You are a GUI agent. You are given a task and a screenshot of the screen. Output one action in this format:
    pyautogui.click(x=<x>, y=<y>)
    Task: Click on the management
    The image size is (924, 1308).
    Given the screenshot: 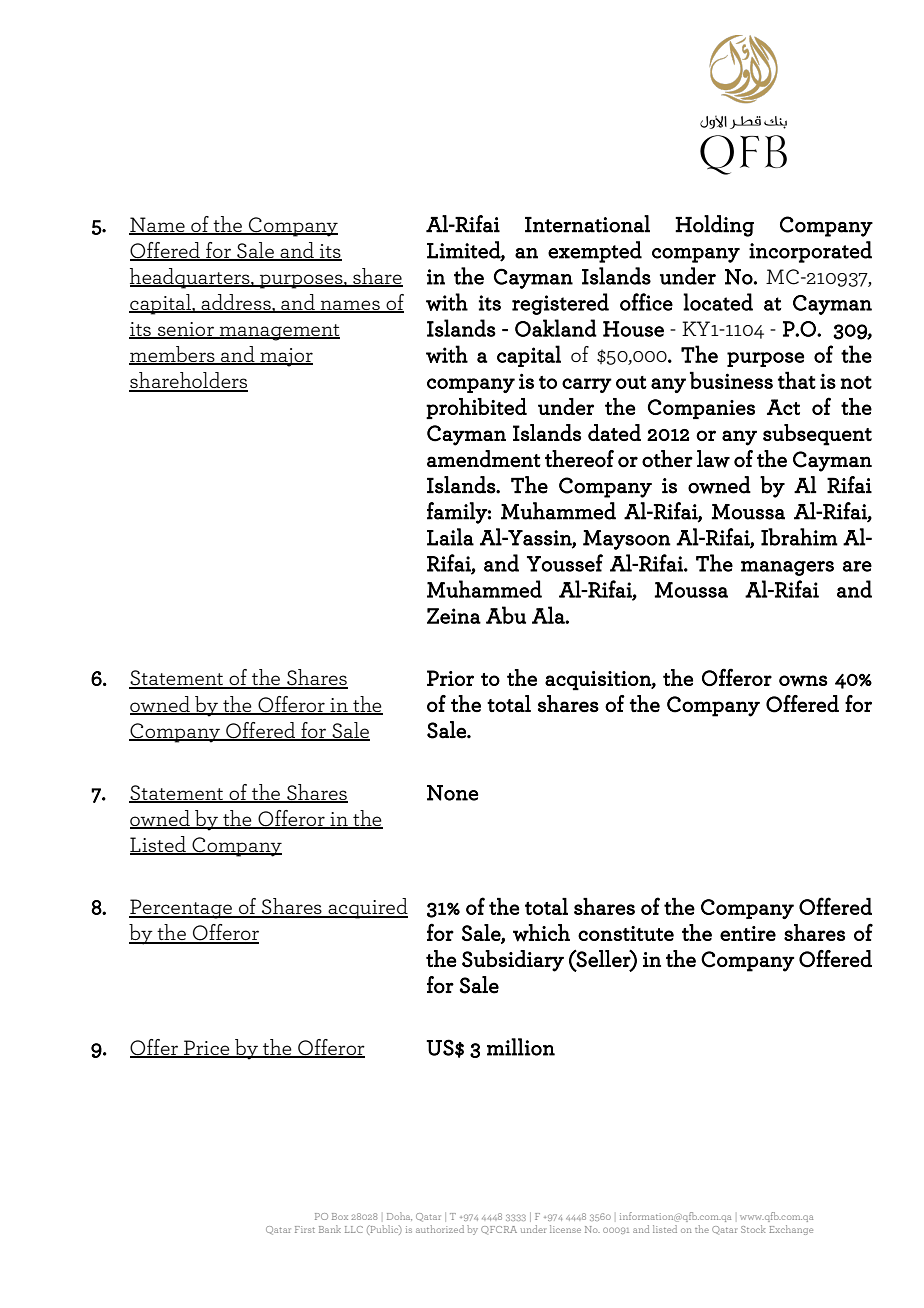 What is the action you would take?
    pyautogui.click(x=279, y=332)
